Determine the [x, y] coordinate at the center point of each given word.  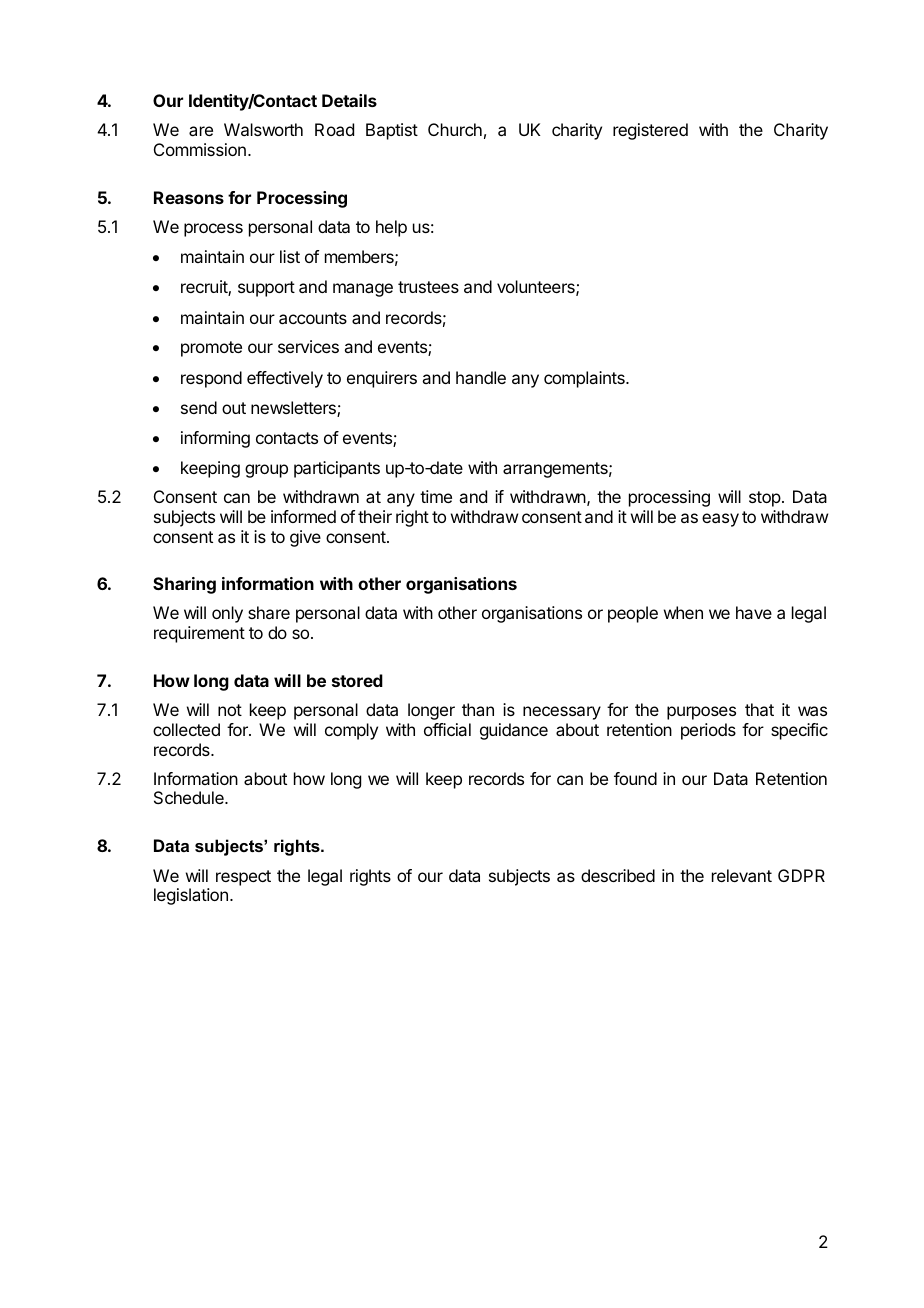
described [618, 875]
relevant [742, 875]
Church [455, 129]
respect [243, 878]
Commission [200, 149]
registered [650, 131]
